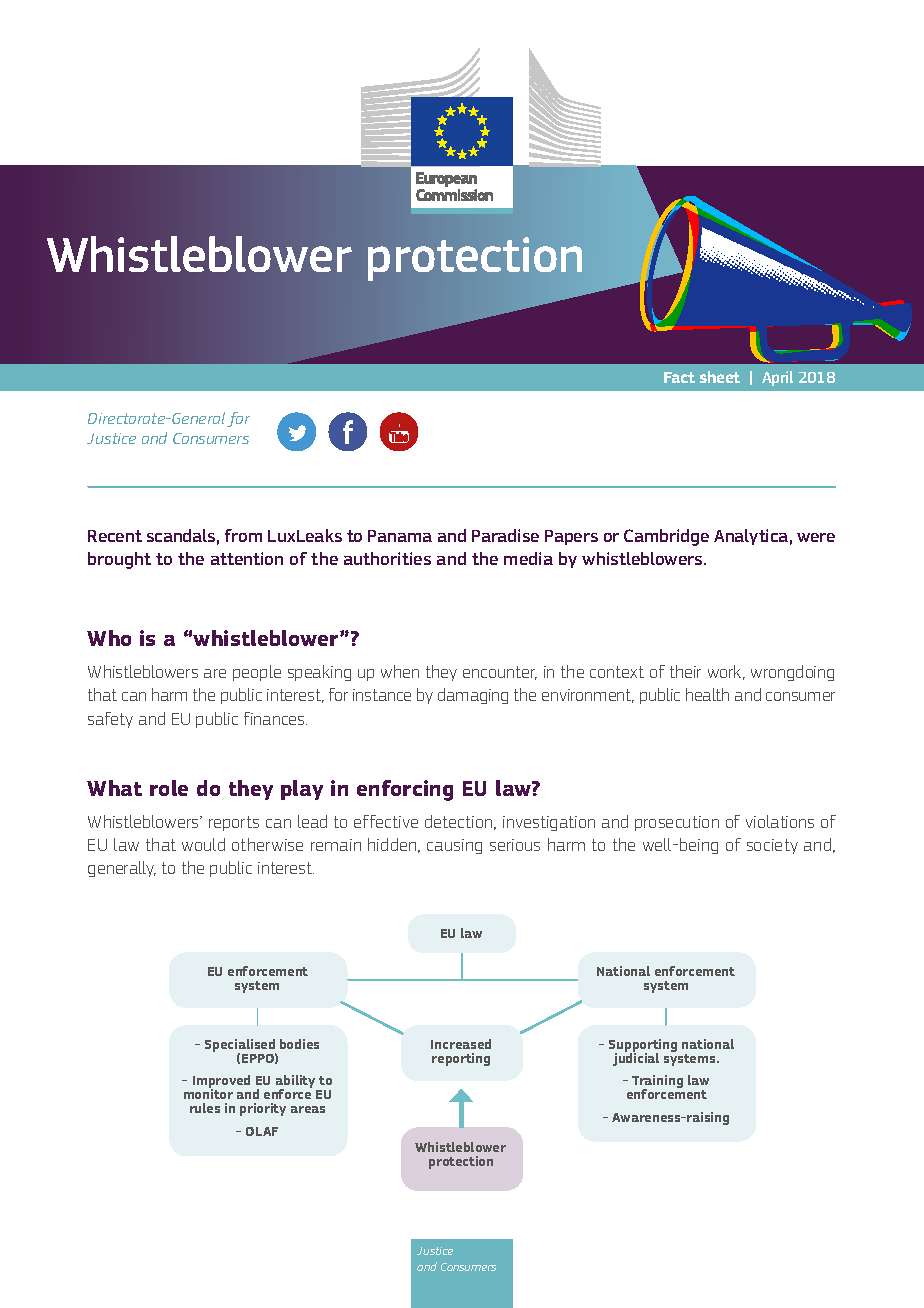 This screenshot has width=924, height=1308. Describe the element at coordinates (243, 535) in the screenshot. I see `from` at that location.
